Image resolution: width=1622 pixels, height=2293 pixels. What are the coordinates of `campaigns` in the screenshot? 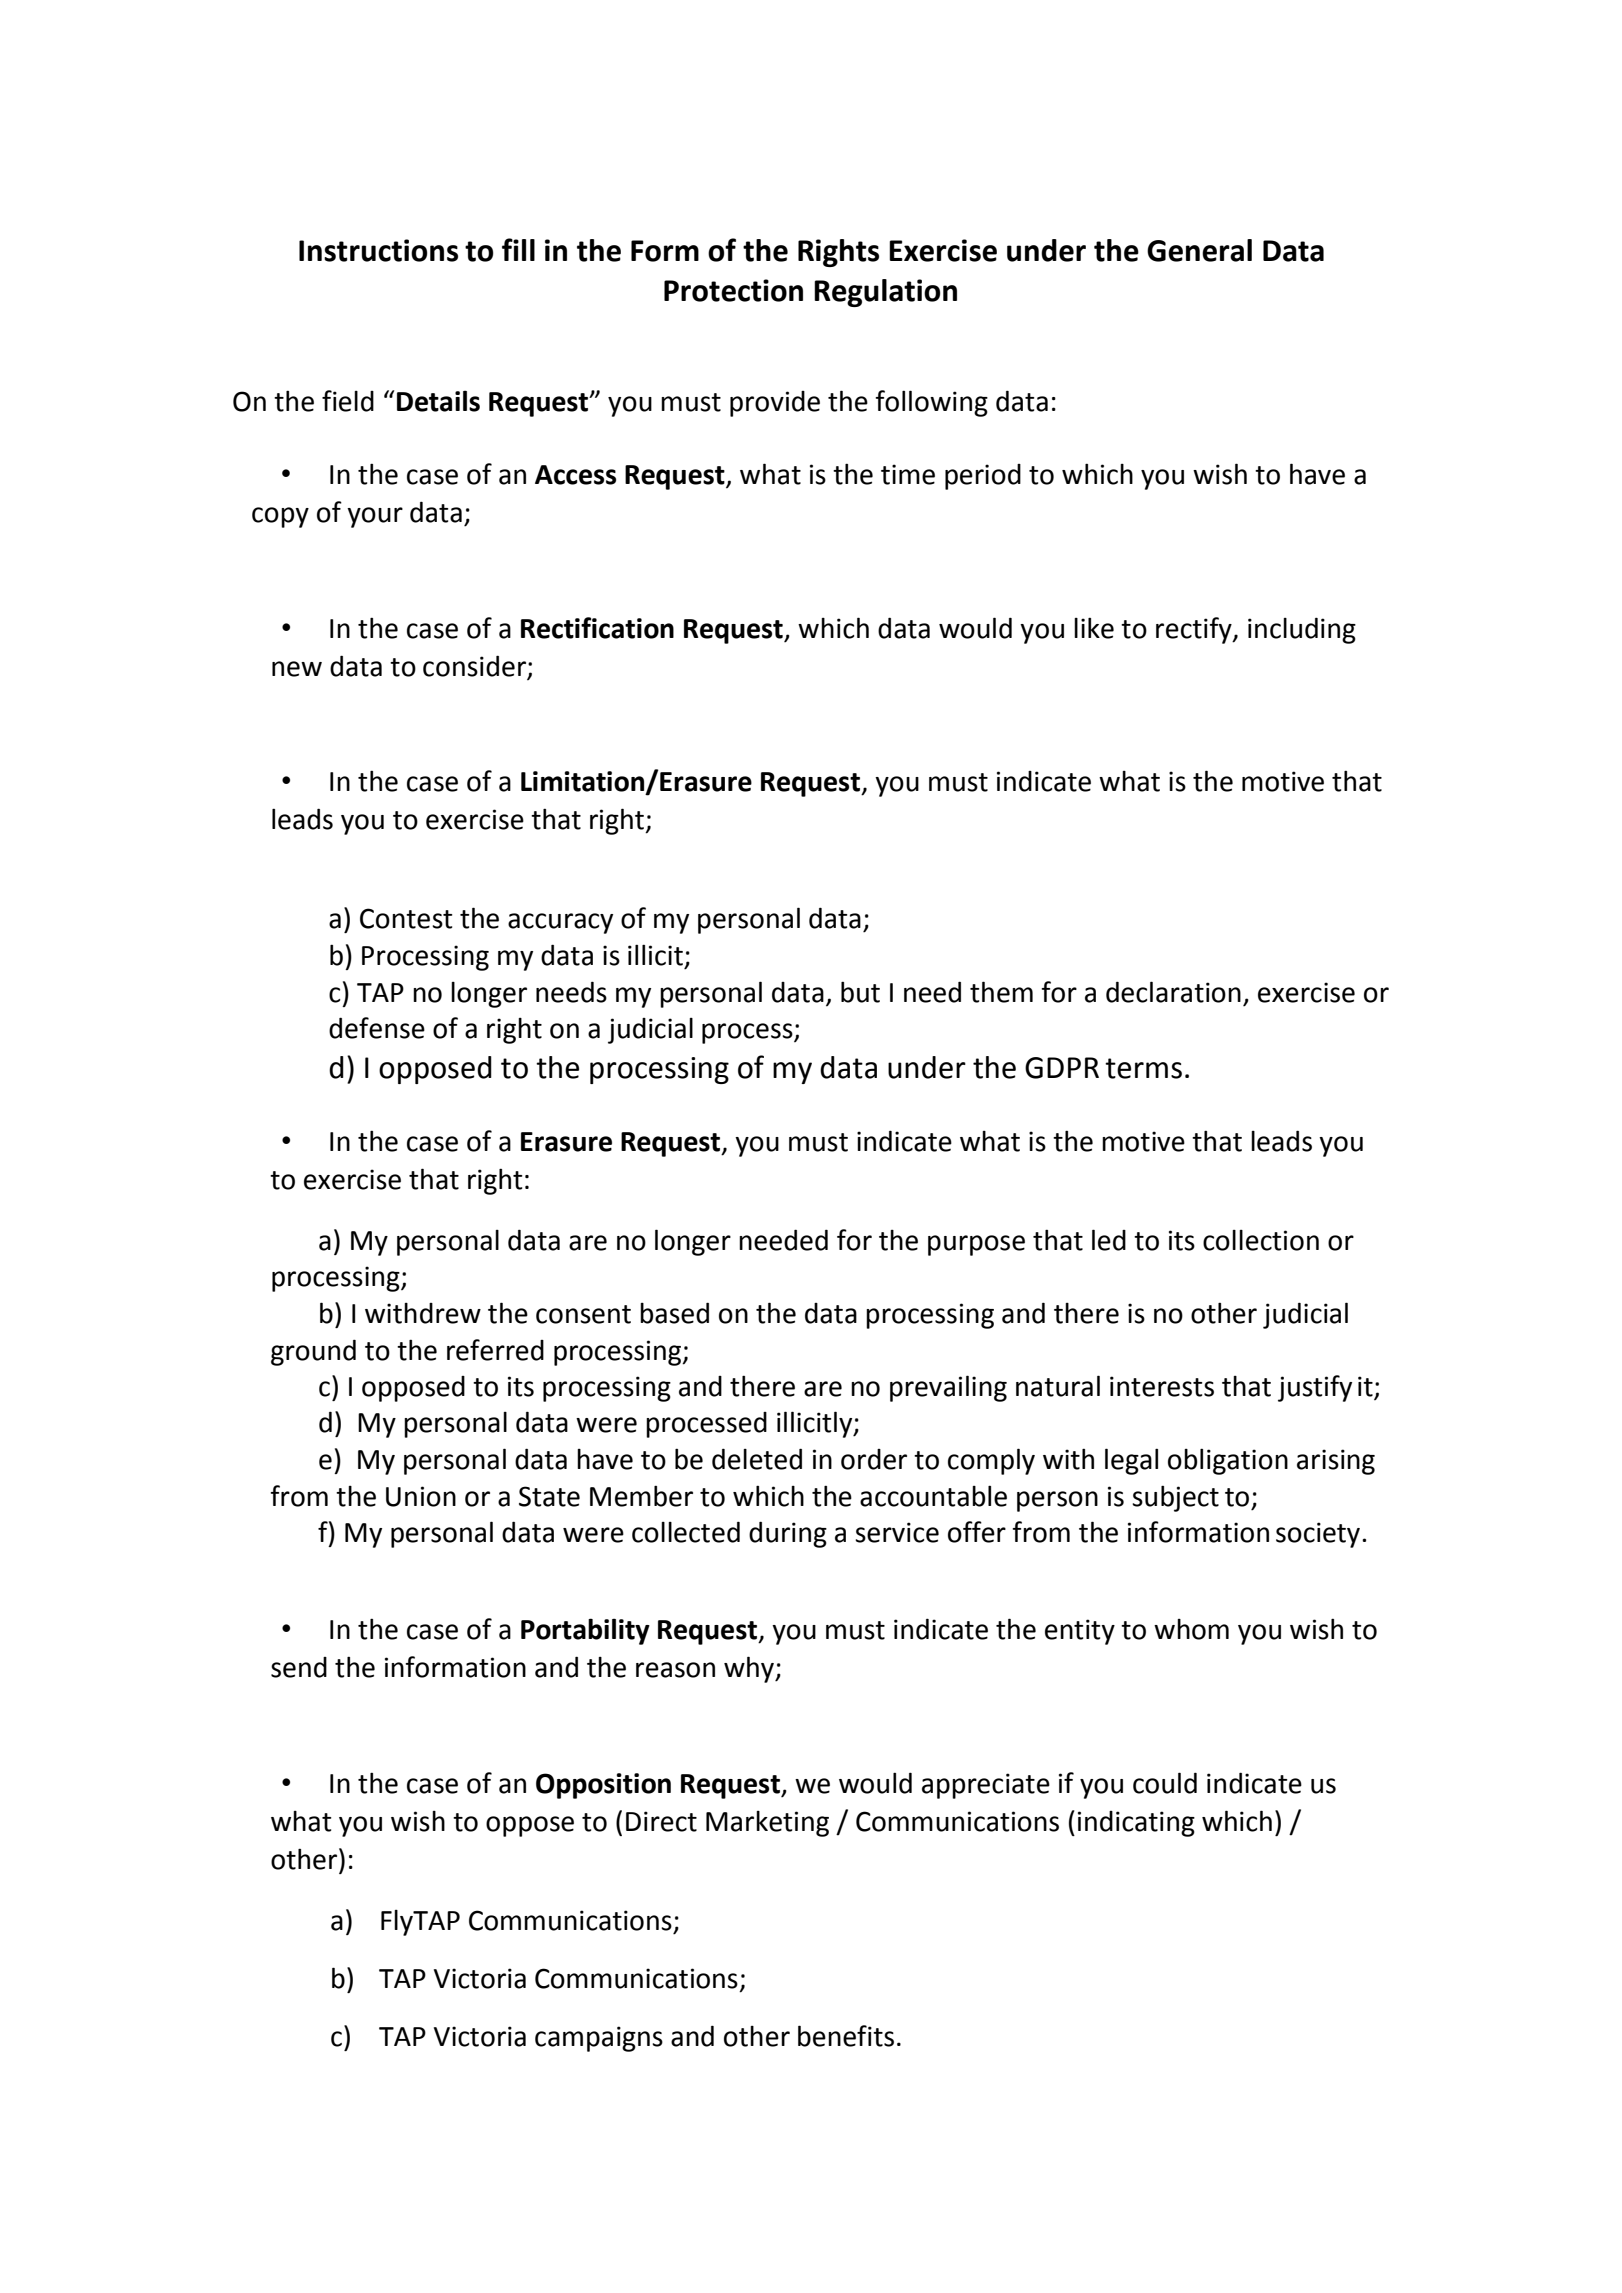 It's located at (599, 2039).
